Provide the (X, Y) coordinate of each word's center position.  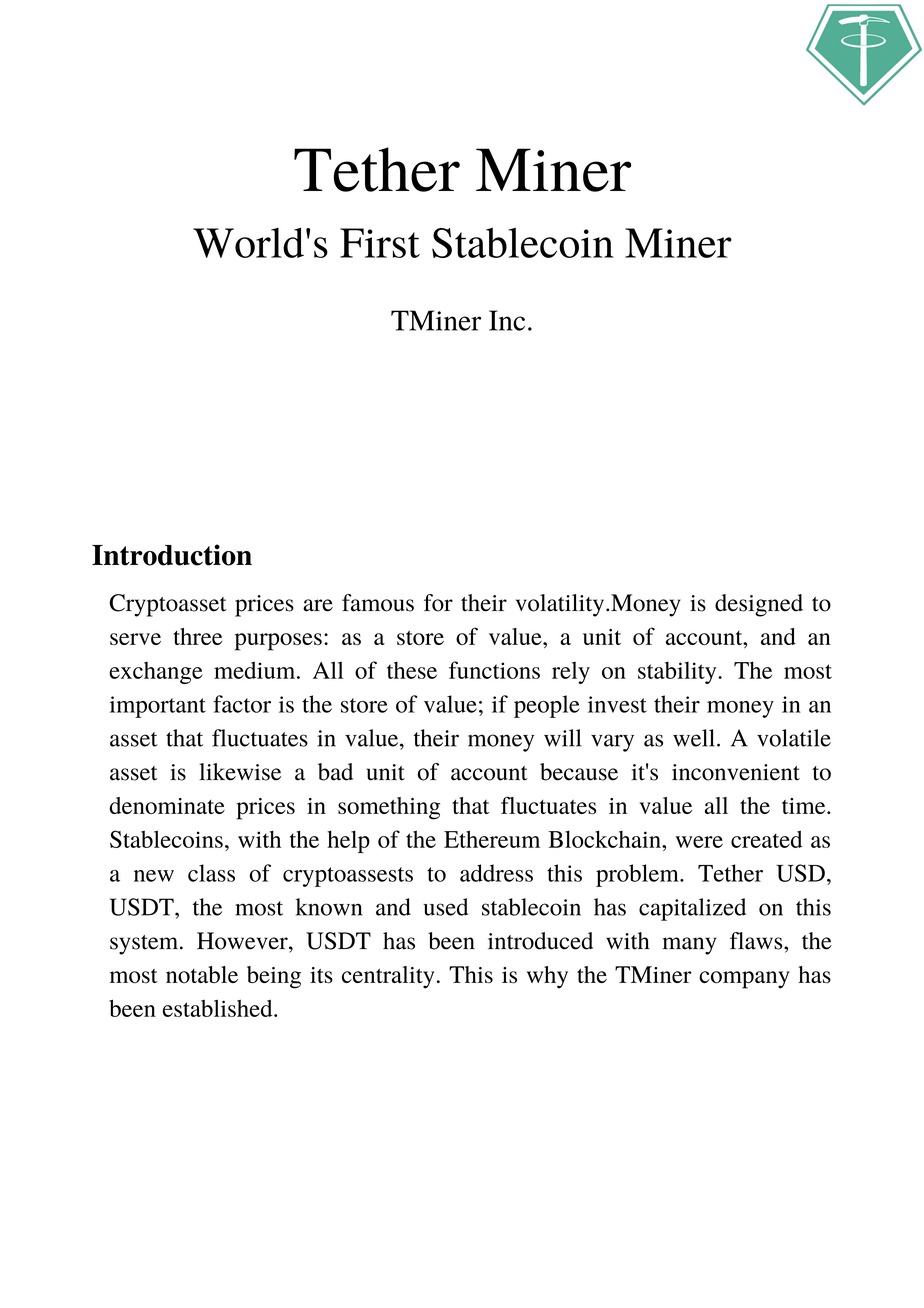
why (547, 977)
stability (678, 672)
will (562, 738)
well (694, 738)
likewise (240, 772)
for (438, 603)
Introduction (172, 555)
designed (759, 605)
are (318, 605)
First (380, 243)
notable (202, 974)
